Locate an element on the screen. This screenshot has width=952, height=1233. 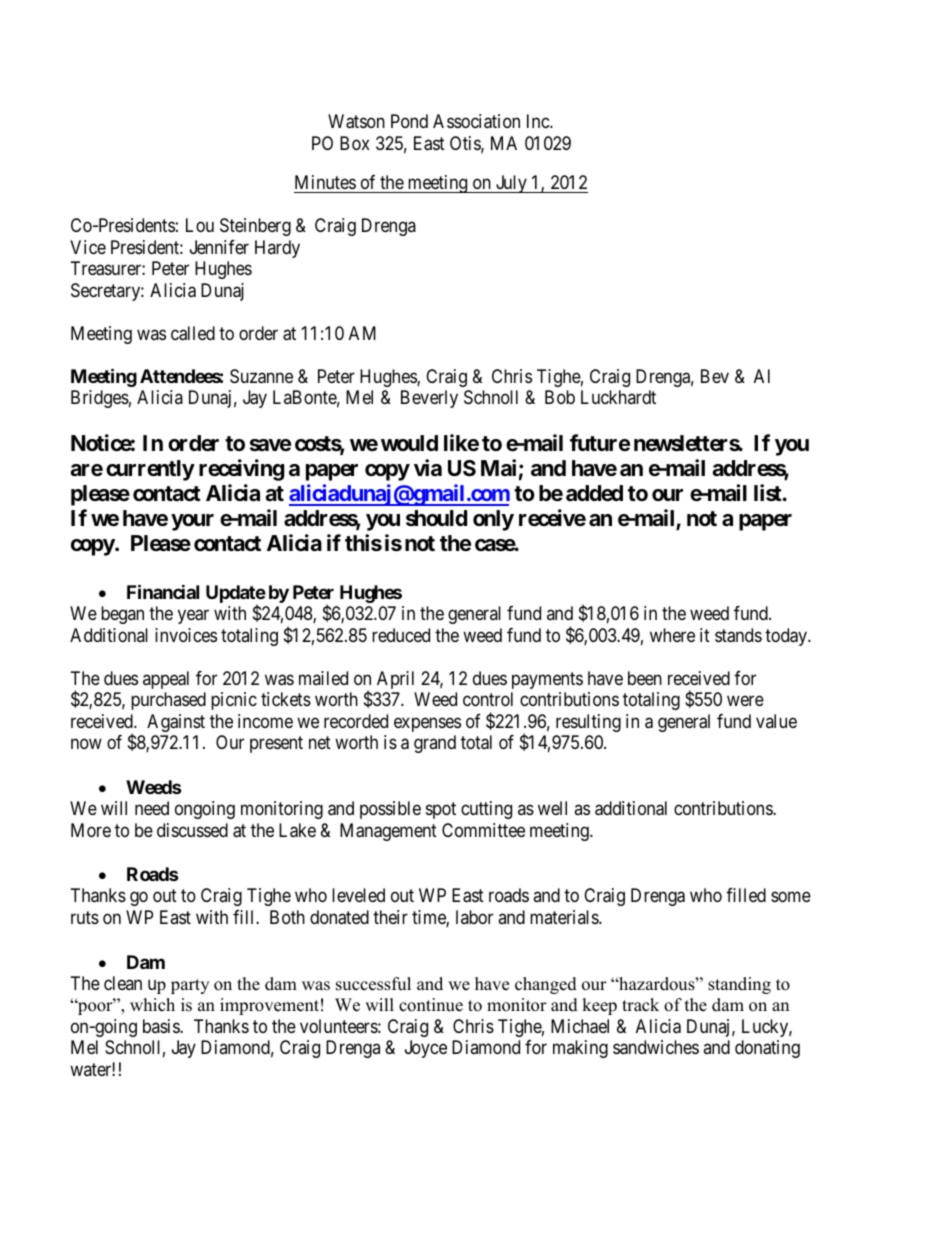
standing is located at coordinates (739, 985).
